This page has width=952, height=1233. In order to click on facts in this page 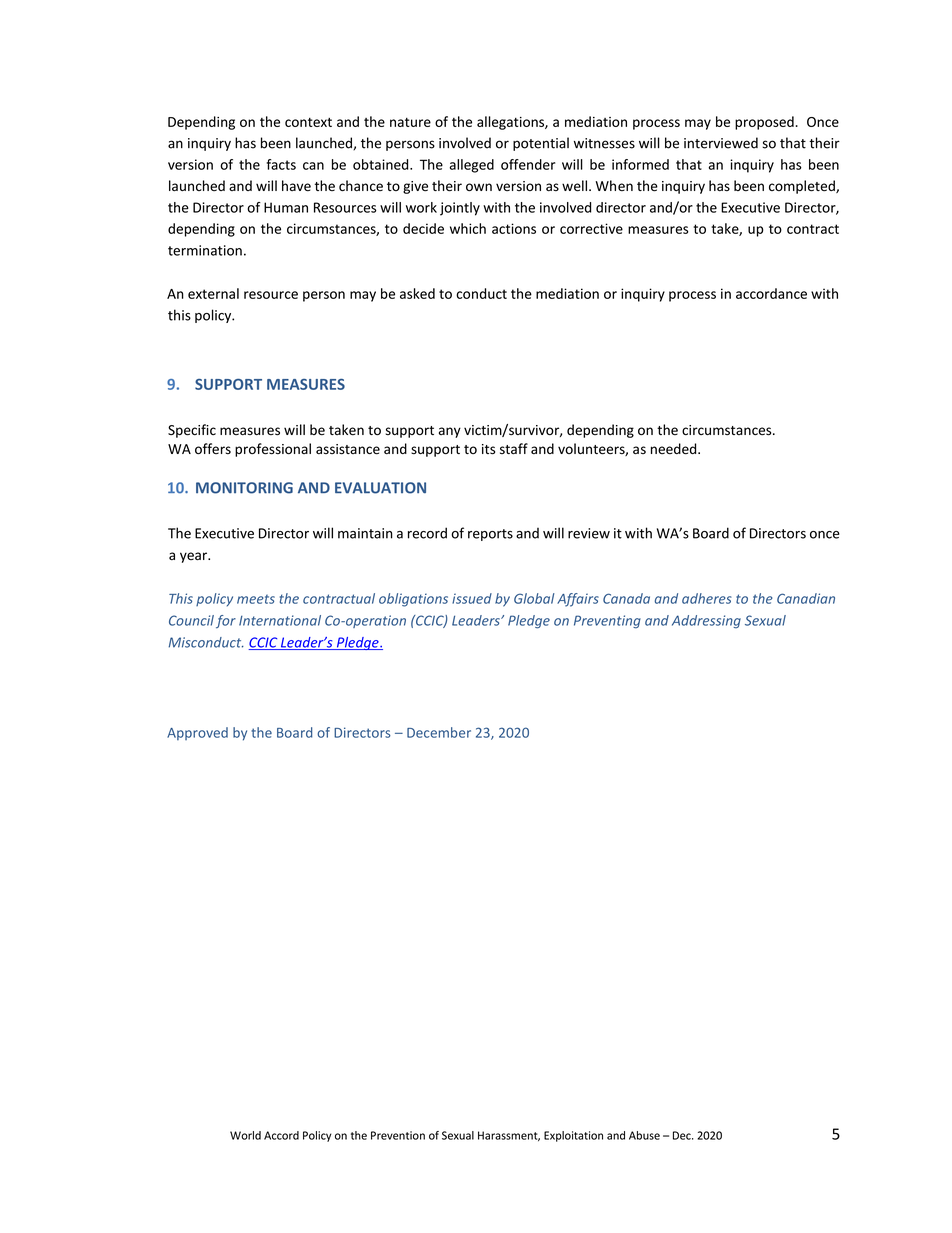, I will do `click(281, 164)`.
